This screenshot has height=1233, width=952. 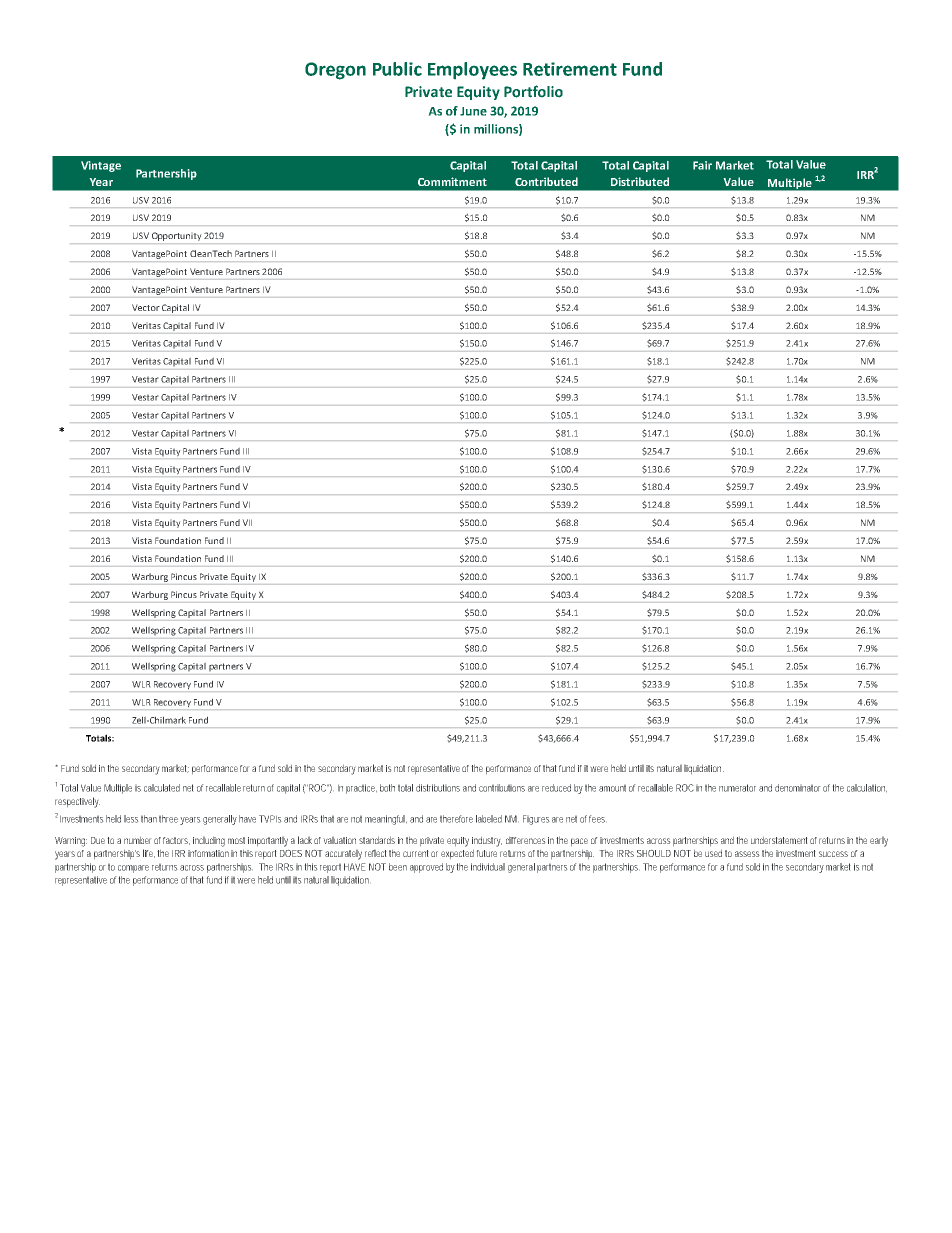 What do you see at coordinates (149, 853) in the screenshot?
I see `life` at bounding box center [149, 853].
